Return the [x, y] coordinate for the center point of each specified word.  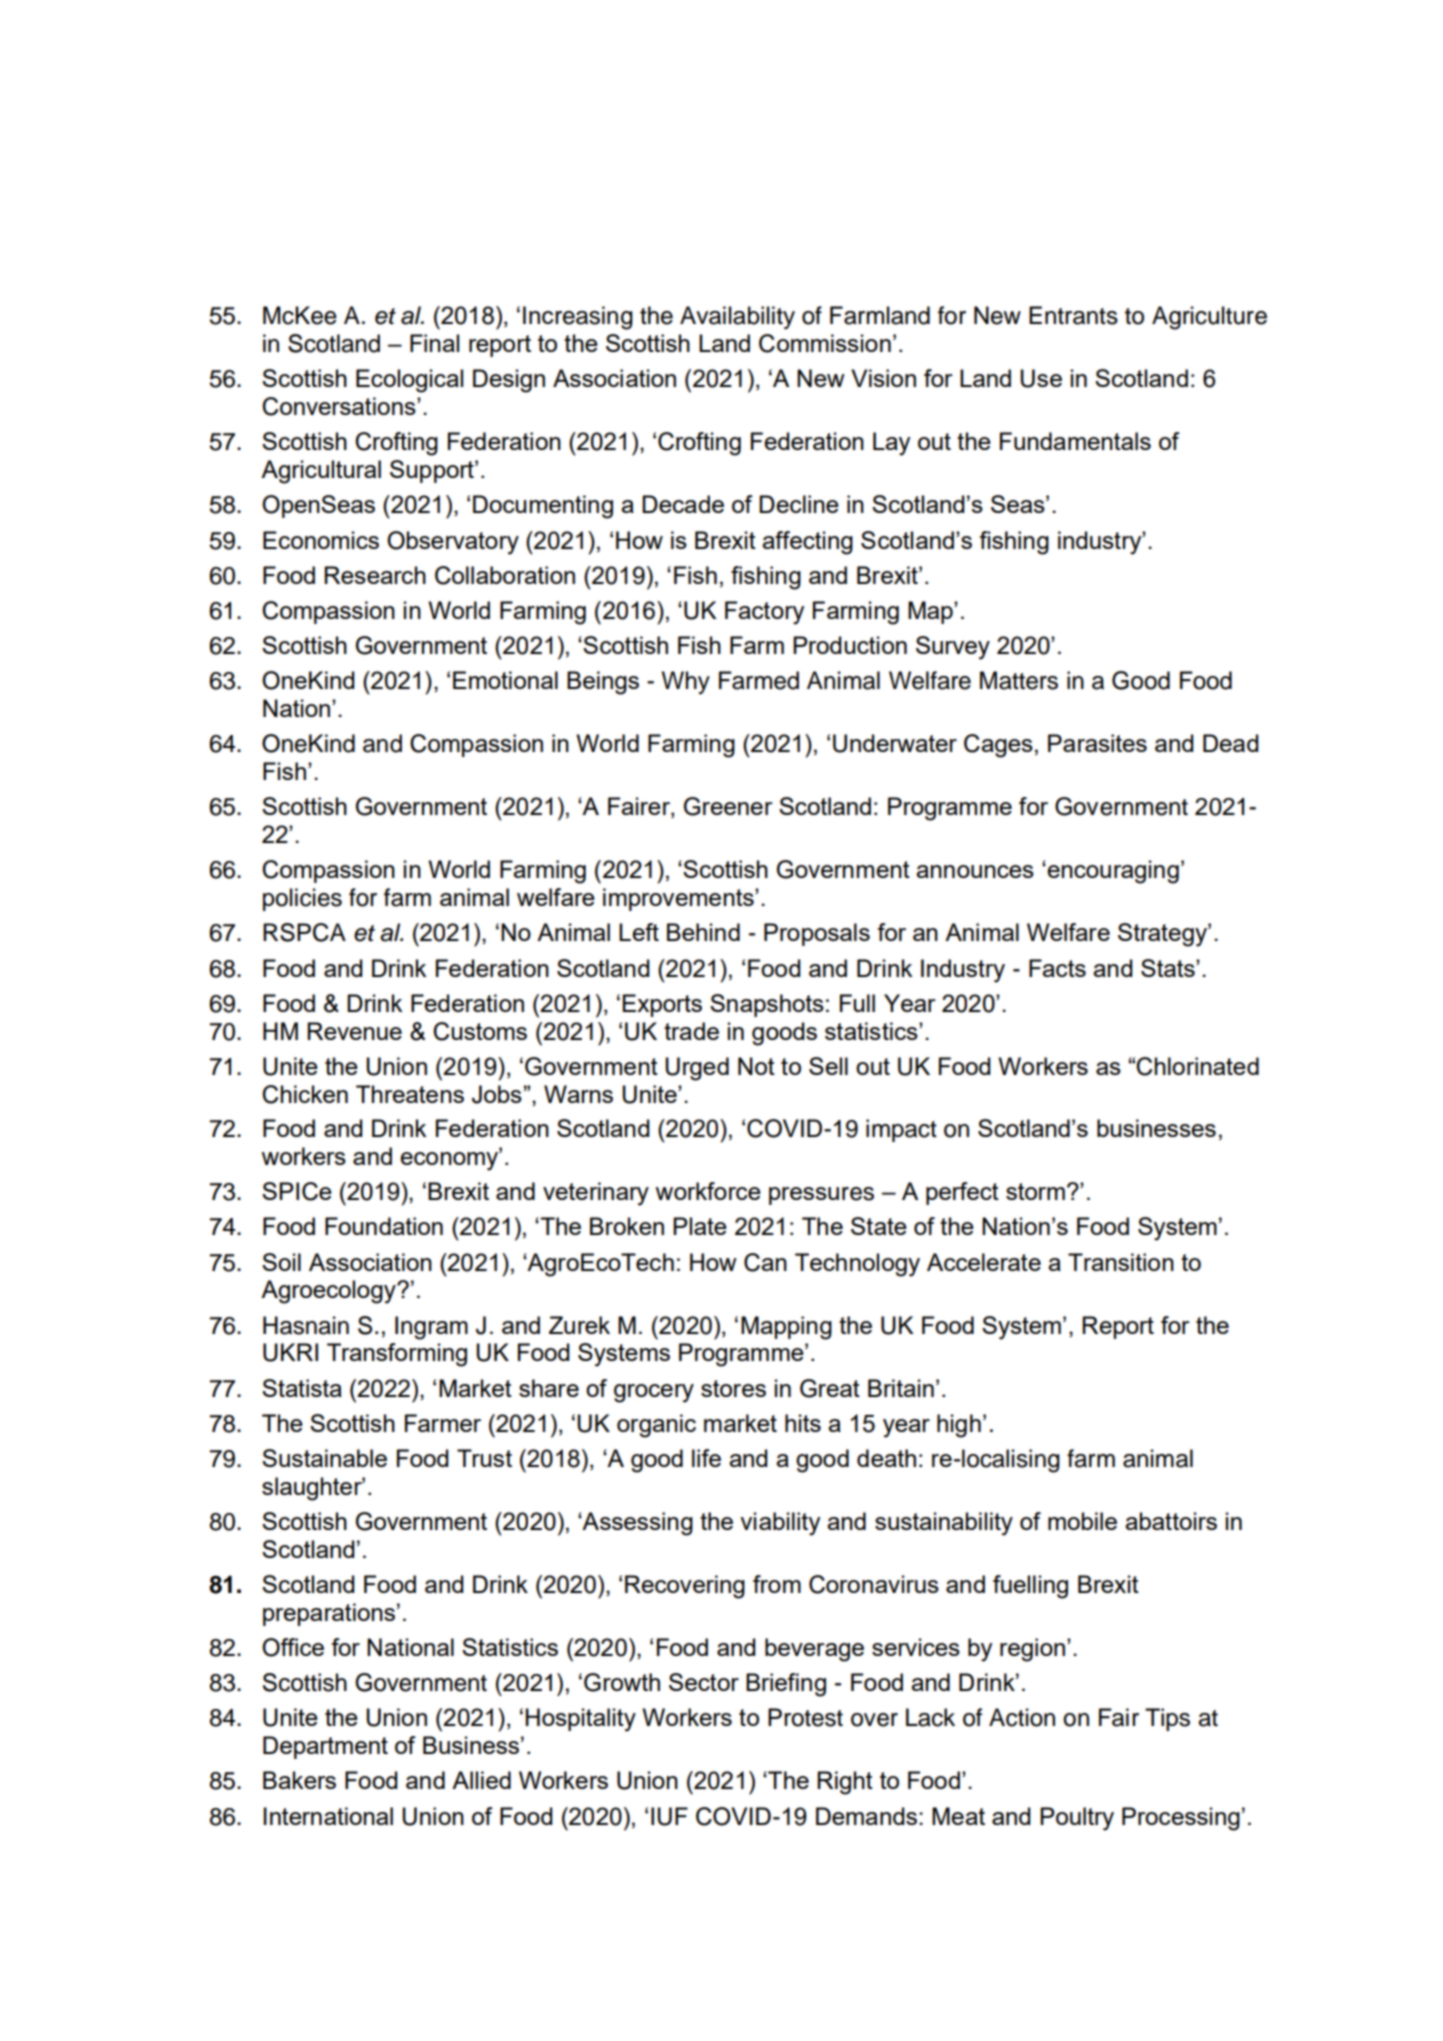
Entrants [1073, 315]
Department [325, 1747]
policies [302, 899]
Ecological [409, 381]
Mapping [786, 1328]
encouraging [1112, 872]
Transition [1121, 1262]
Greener [728, 806]
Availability [737, 317]
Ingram [431, 1328]
